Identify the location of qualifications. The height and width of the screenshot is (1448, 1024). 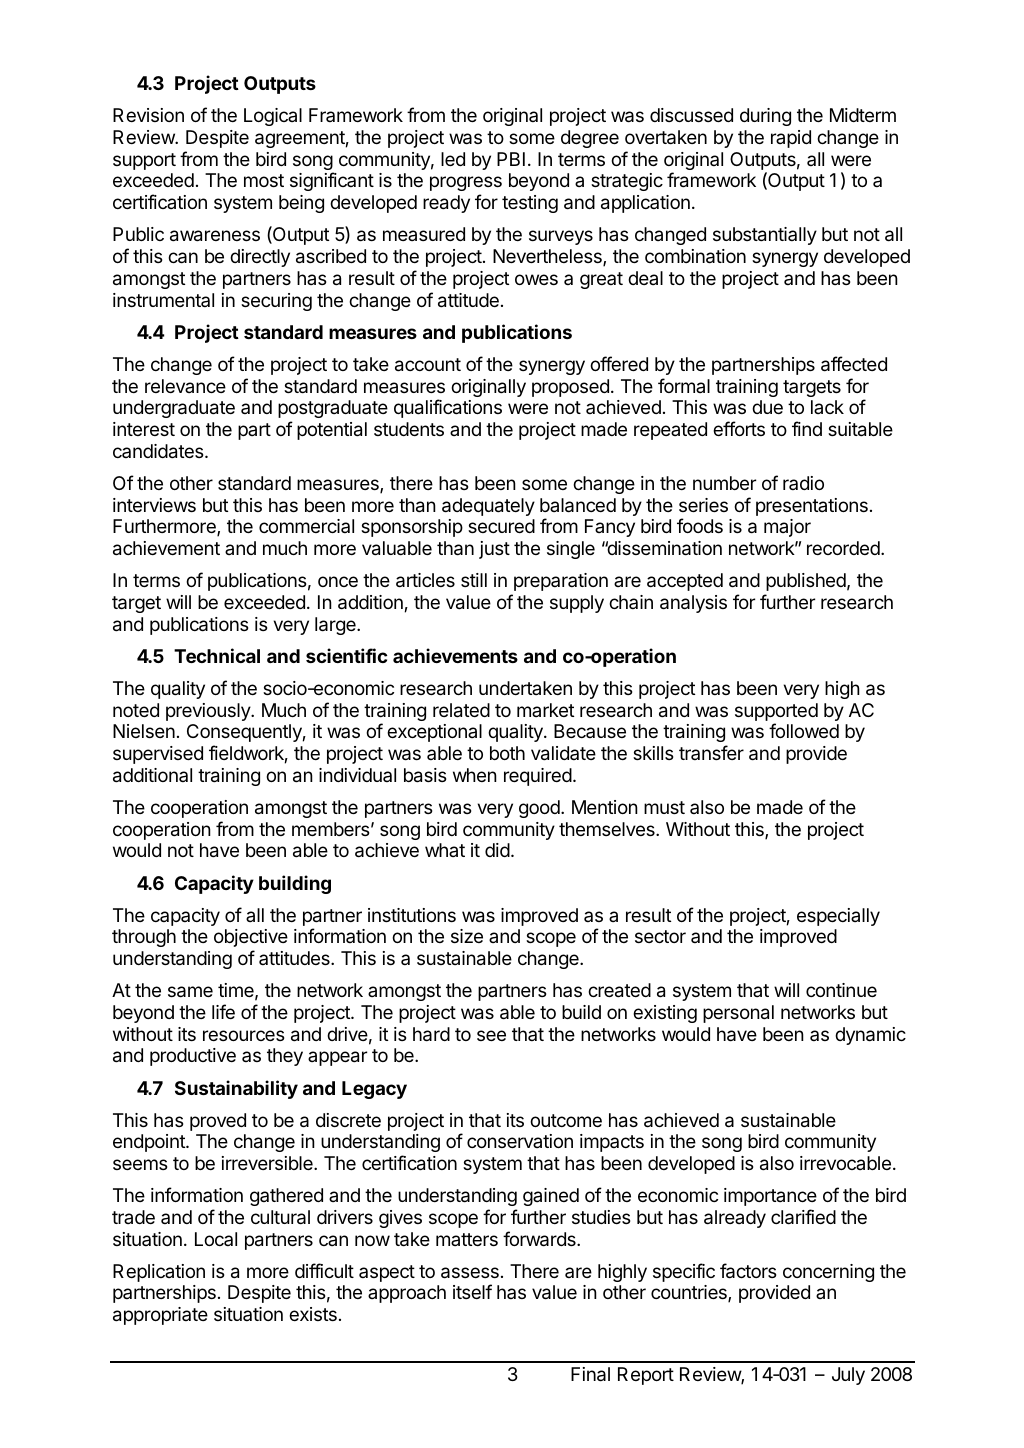
(448, 408).
